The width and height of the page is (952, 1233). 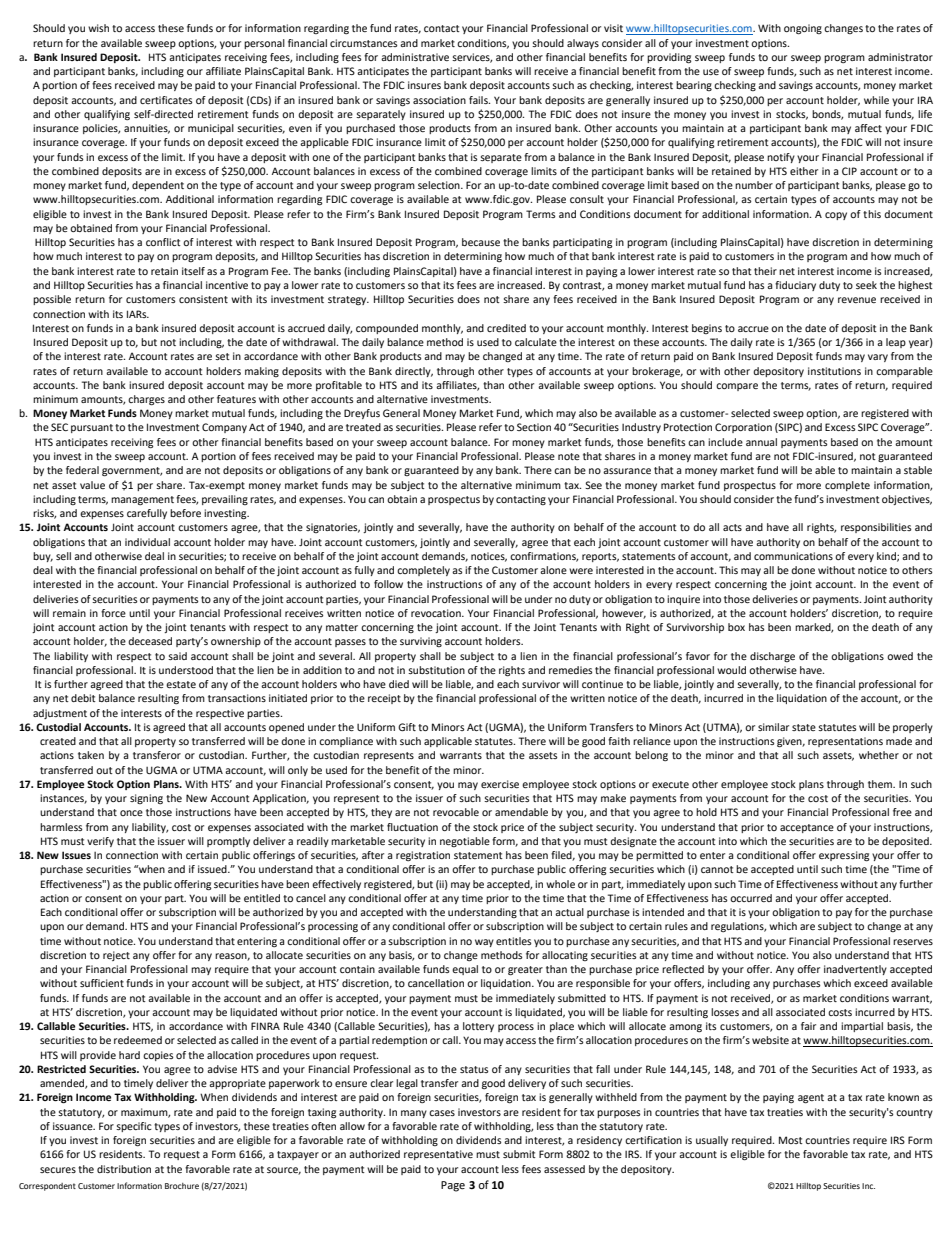 What do you see at coordinates (803, 29) in the page?
I see `ongoing` at bounding box center [803, 29].
